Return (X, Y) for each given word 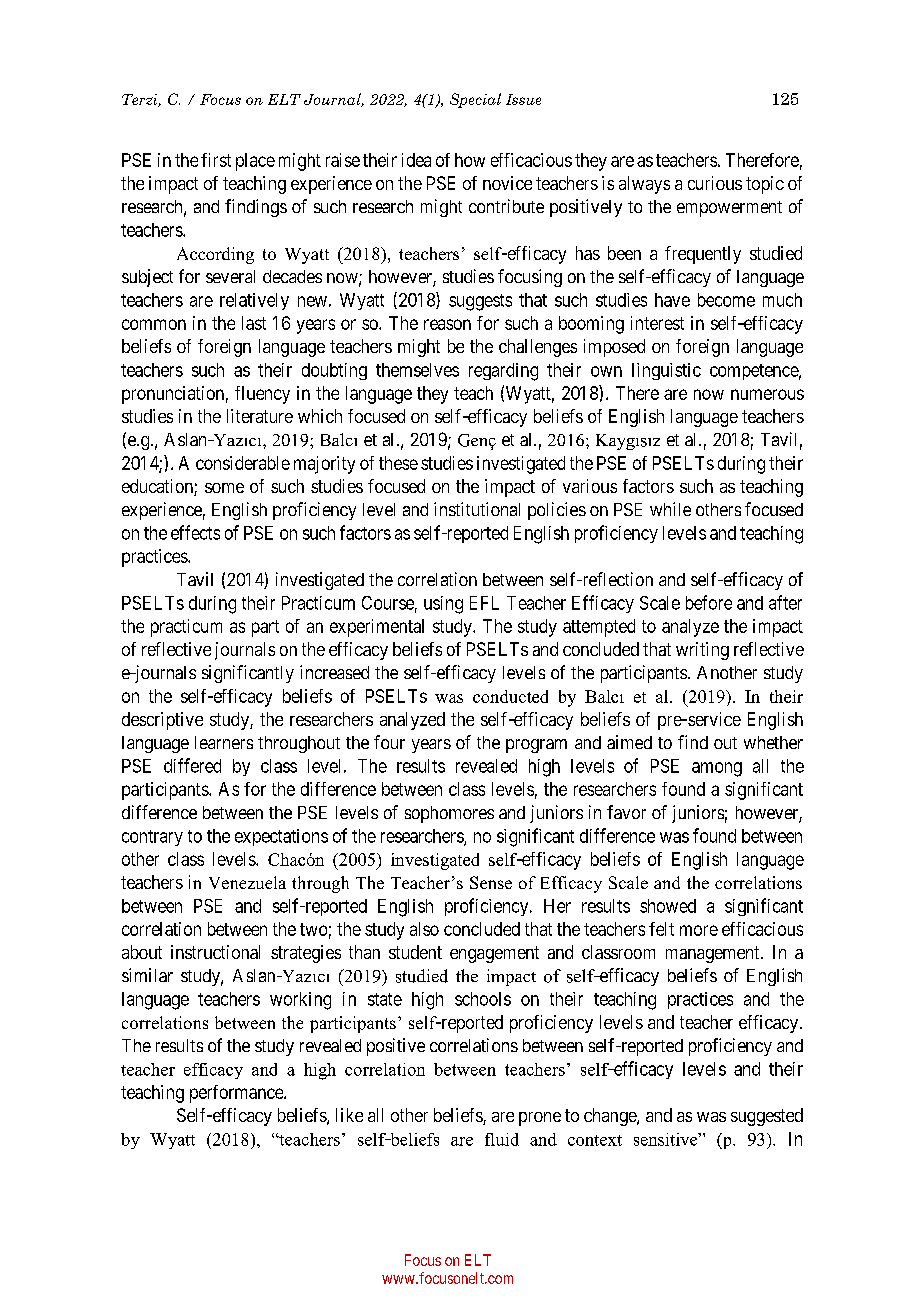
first (216, 160)
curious (715, 183)
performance (237, 1094)
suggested (767, 1117)
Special (475, 100)
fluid (502, 1139)
